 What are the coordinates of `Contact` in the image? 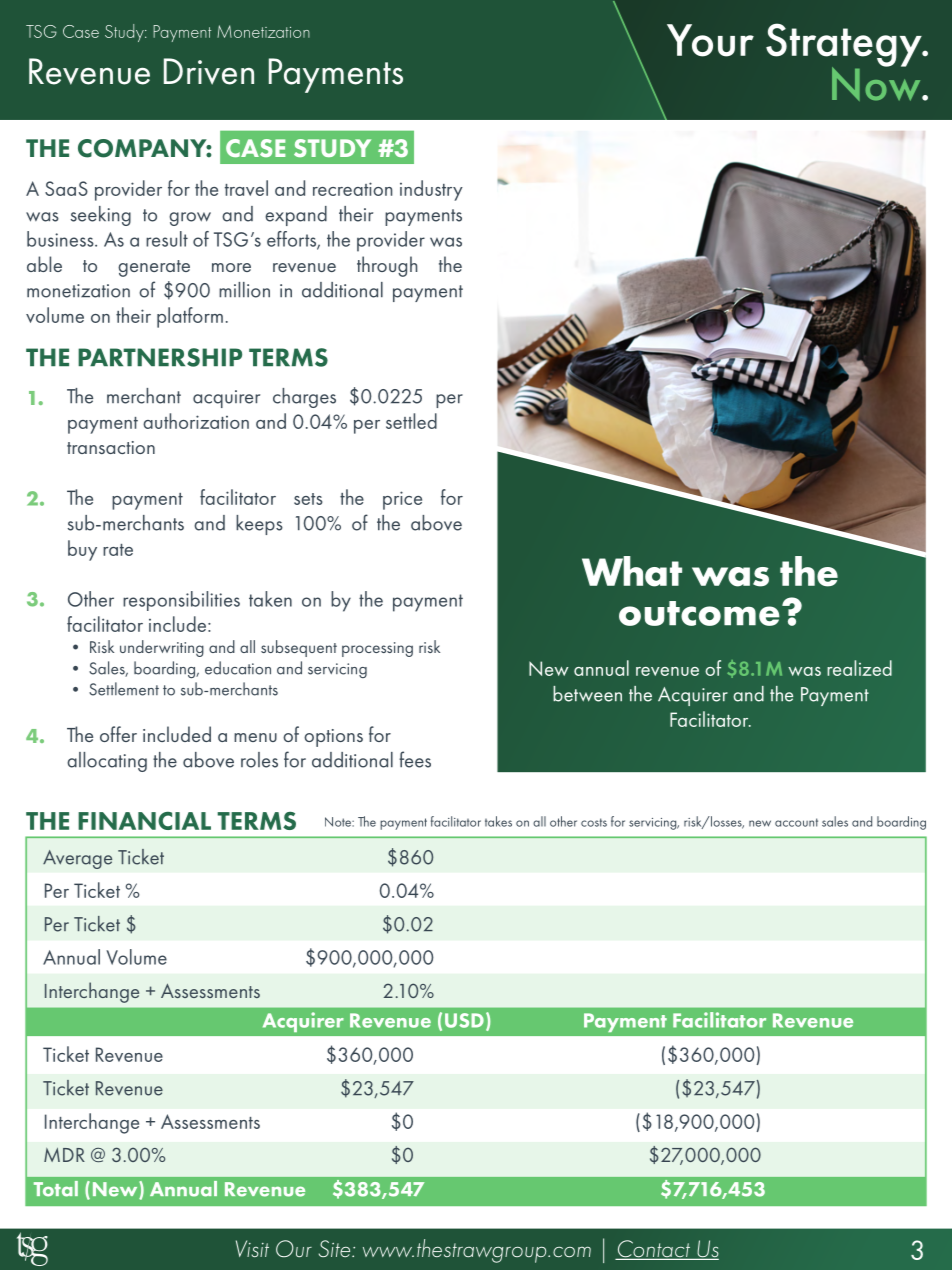 It's located at (653, 1250).
